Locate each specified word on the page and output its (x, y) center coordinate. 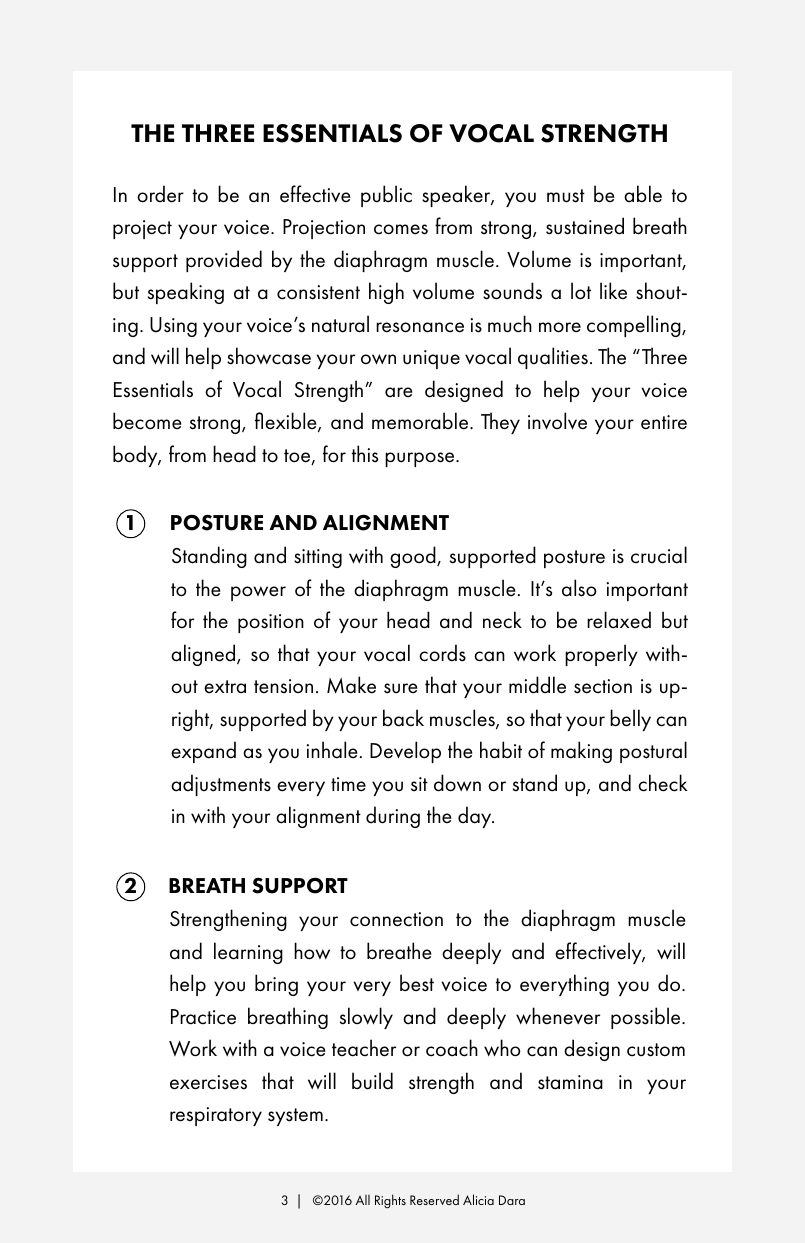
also (579, 588)
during (393, 817)
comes (401, 229)
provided (224, 261)
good (414, 557)
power (258, 593)
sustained (585, 226)
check (663, 783)
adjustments (221, 785)
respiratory (216, 1116)
